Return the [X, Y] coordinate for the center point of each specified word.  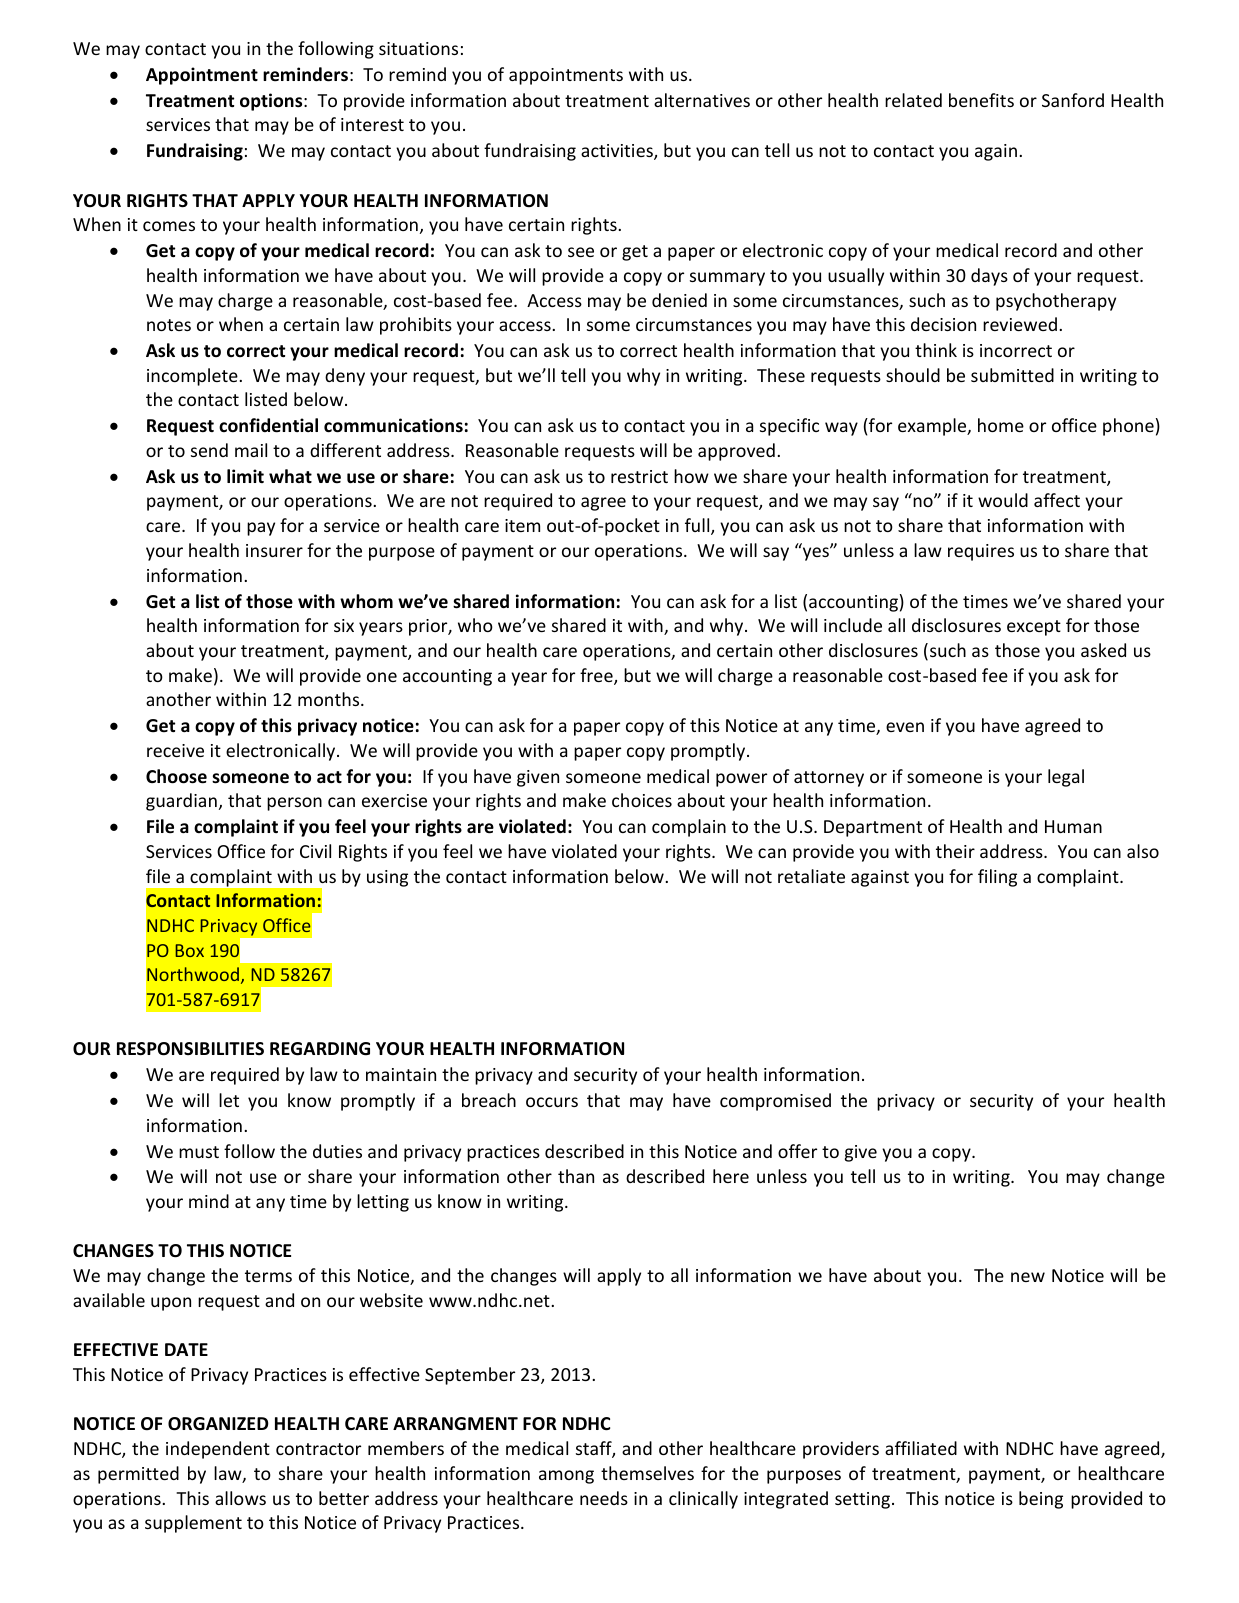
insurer [274, 550]
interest [372, 124]
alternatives [702, 100]
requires [981, 552]
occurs [552, 1102]
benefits [981, 100]
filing [997, 878]
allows [240, 1498]
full [698, 526]
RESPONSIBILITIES [190, 1049]
